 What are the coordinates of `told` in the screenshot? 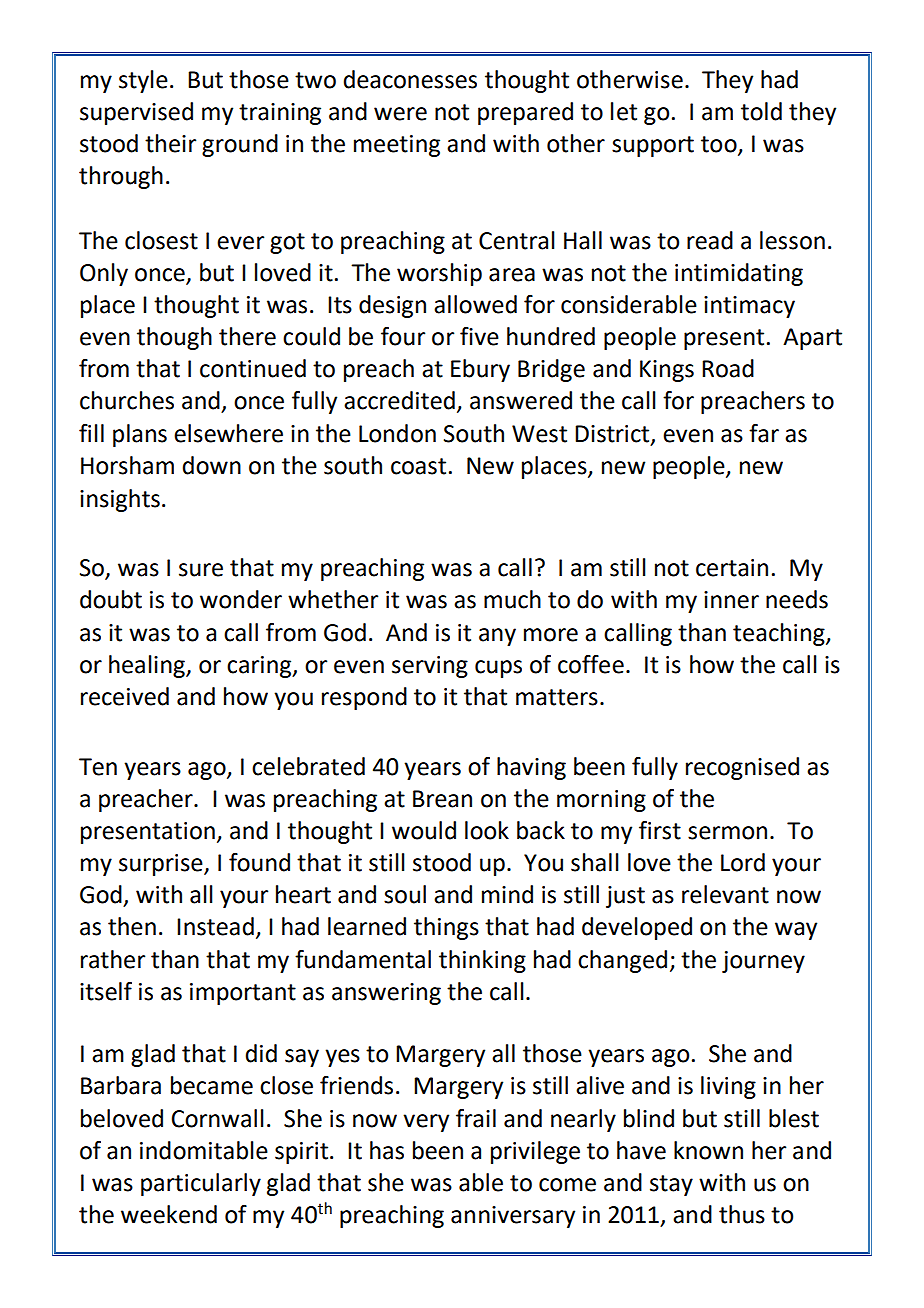 It's located at (761, 111).
